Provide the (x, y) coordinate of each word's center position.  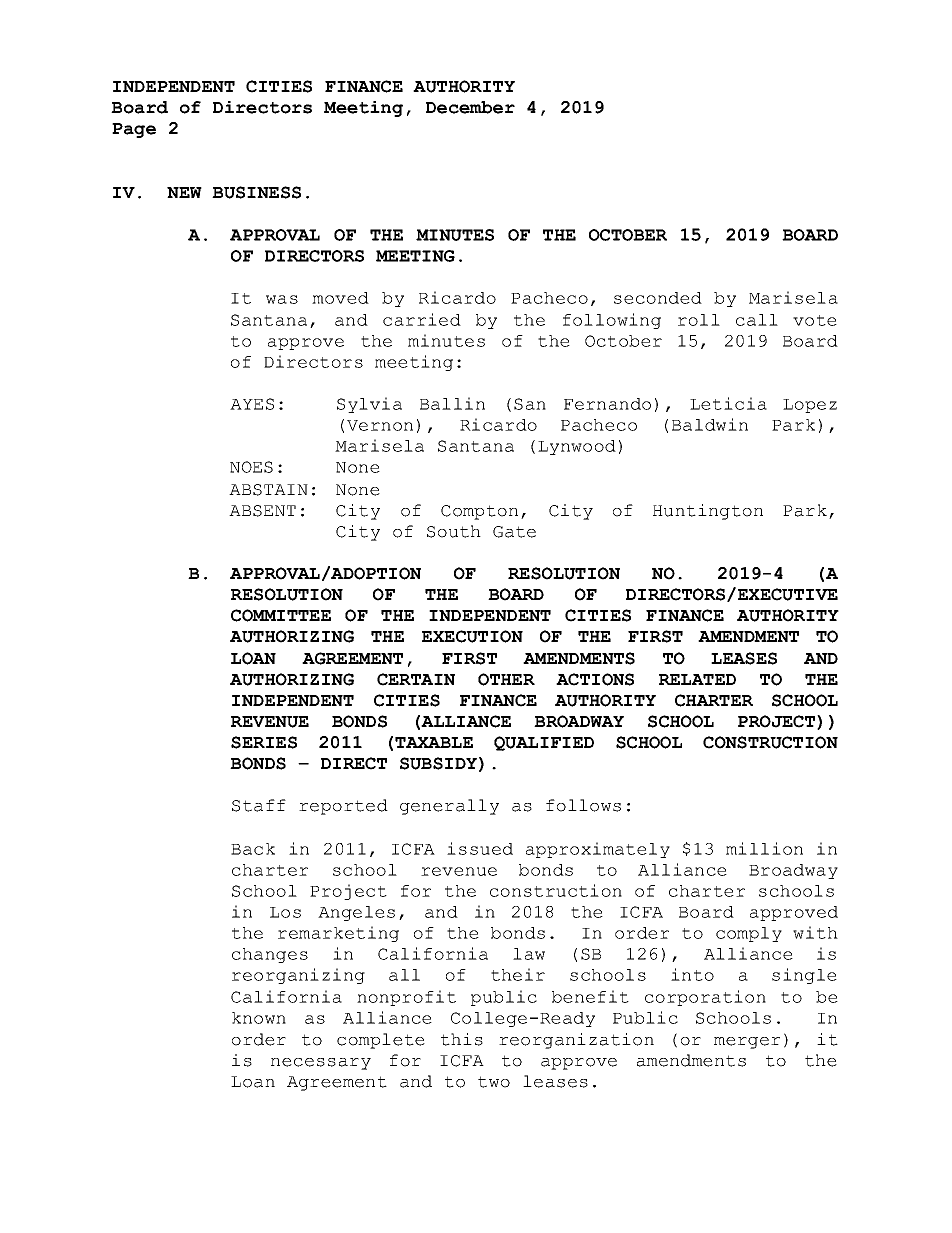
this (462, 1039)
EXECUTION (472, 636)
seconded (658, 298)
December (470, 107)
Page (134, 130)
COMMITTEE (281, 615)
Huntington (708, 512)
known (259, 1018)
